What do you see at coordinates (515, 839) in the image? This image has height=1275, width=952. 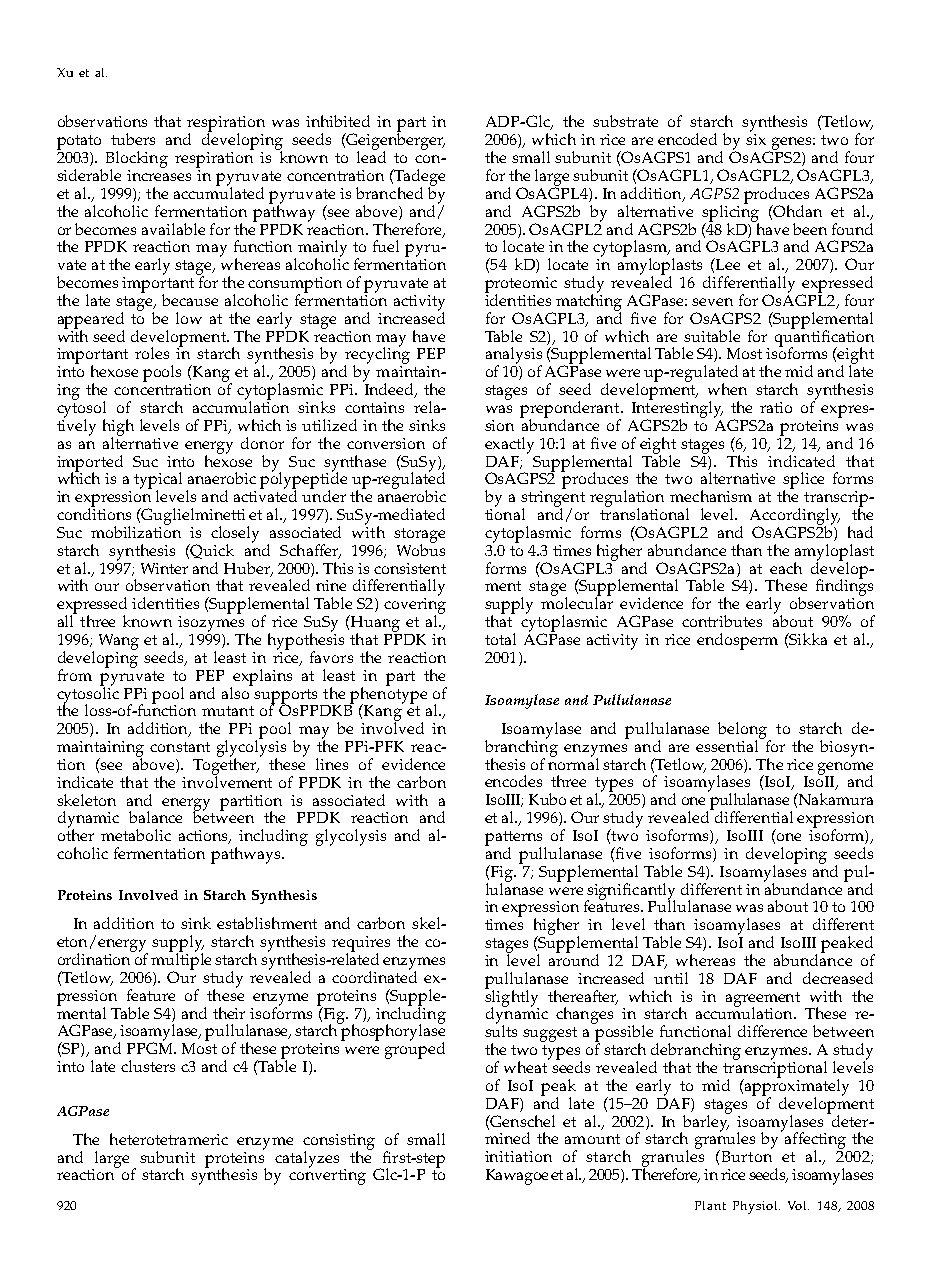 I see `patterns` at bounding box center [515, 839].
